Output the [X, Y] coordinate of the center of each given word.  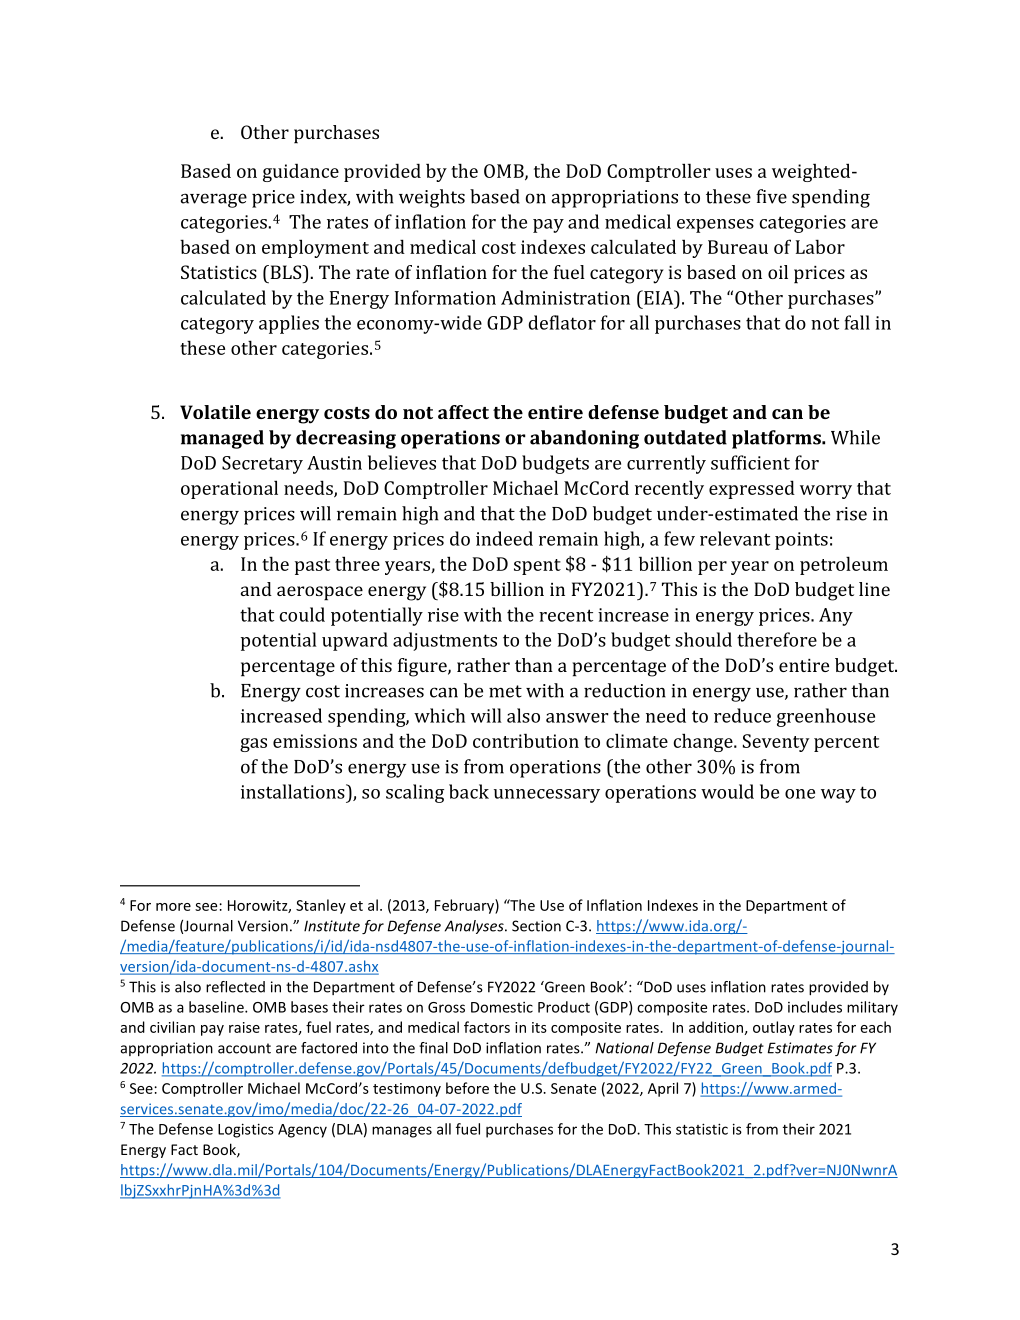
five [771, 196]
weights [432, 198]
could [302, 614]
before [467, 1088]
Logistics [246, 1130]
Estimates [800, 1048]
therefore [777, 639]
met [505, 691]
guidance [301, 172]
